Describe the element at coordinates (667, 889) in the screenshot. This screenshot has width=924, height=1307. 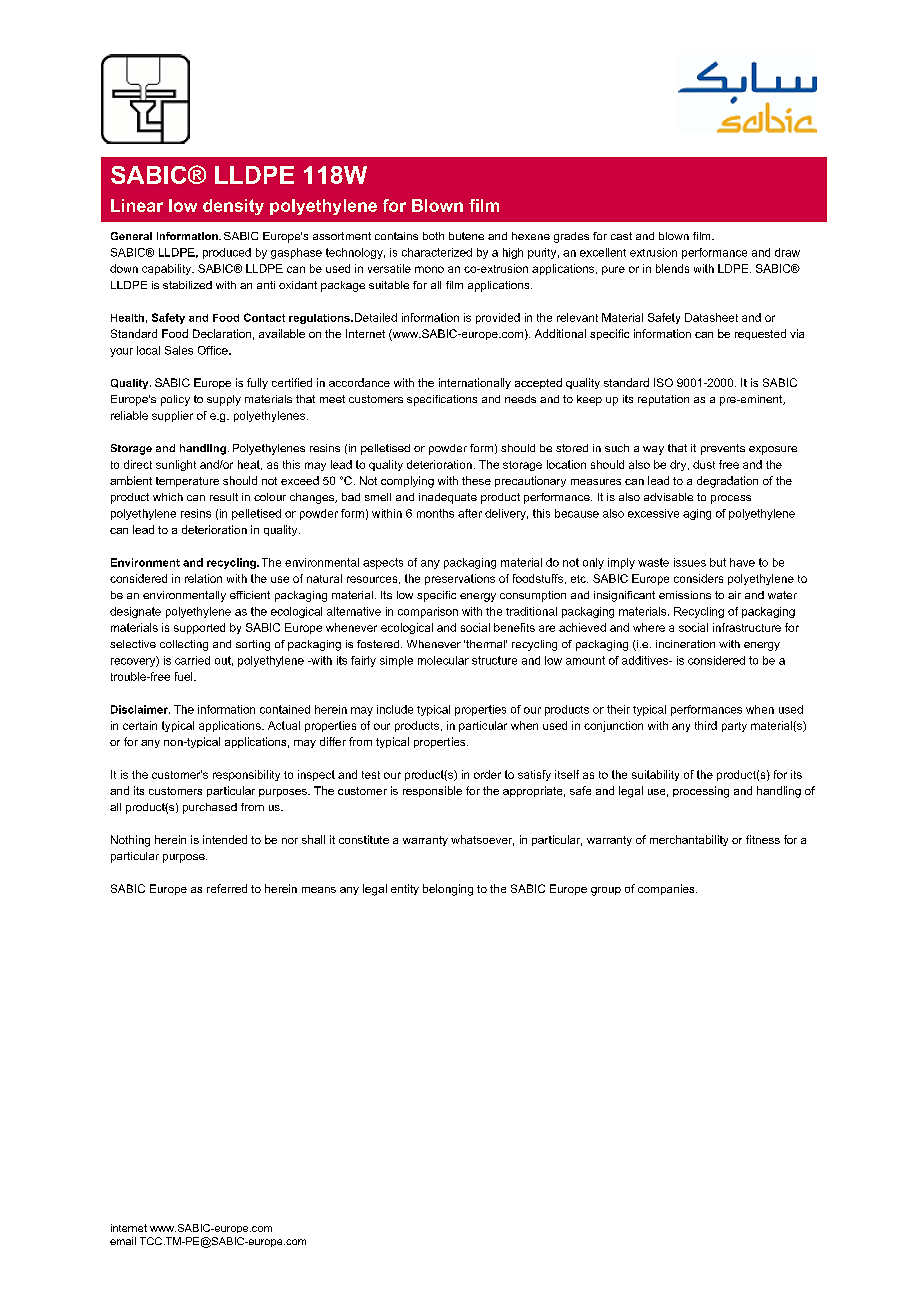
I see `companies` at that location.
